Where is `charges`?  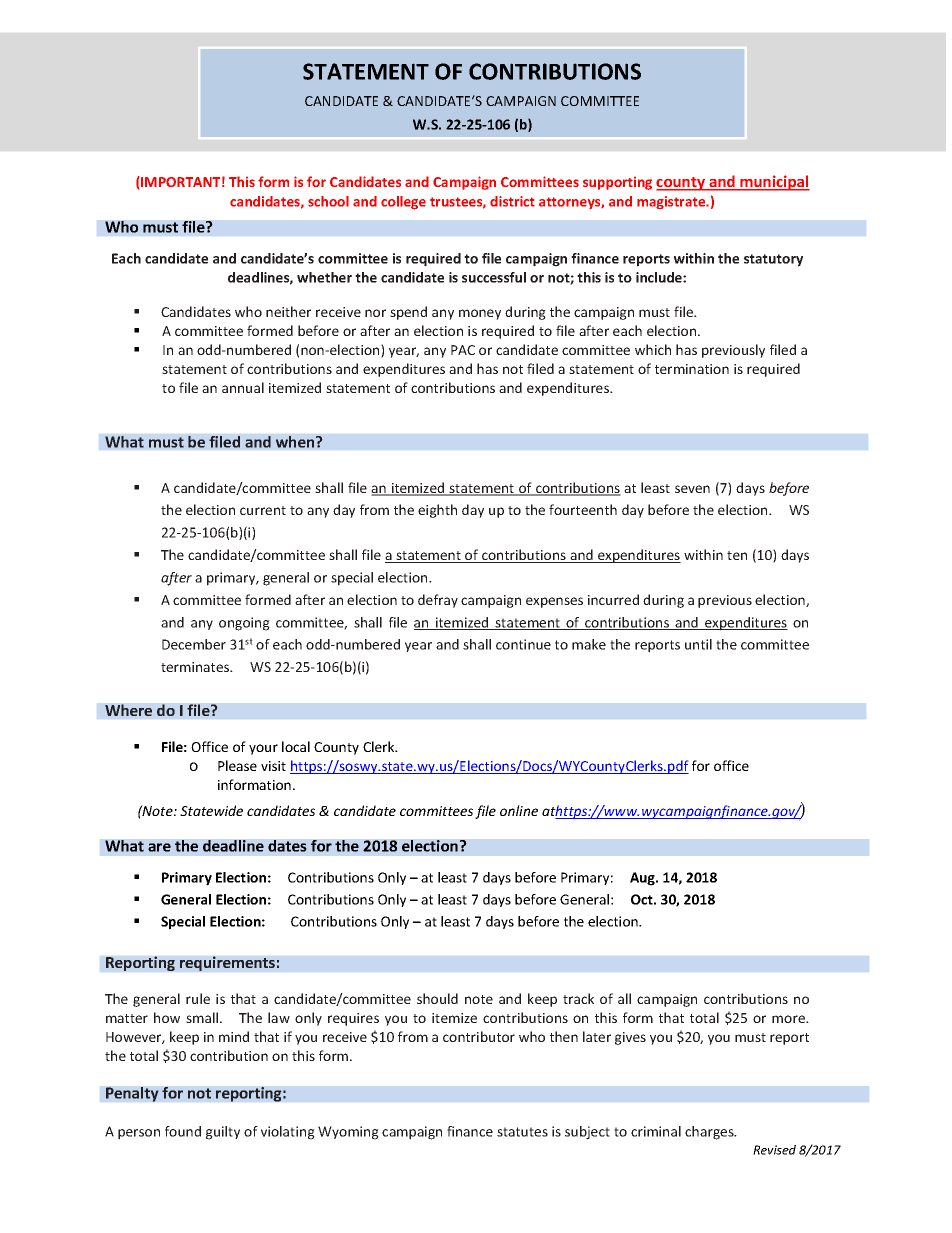
charges is located at coordinates (710, 1133).
